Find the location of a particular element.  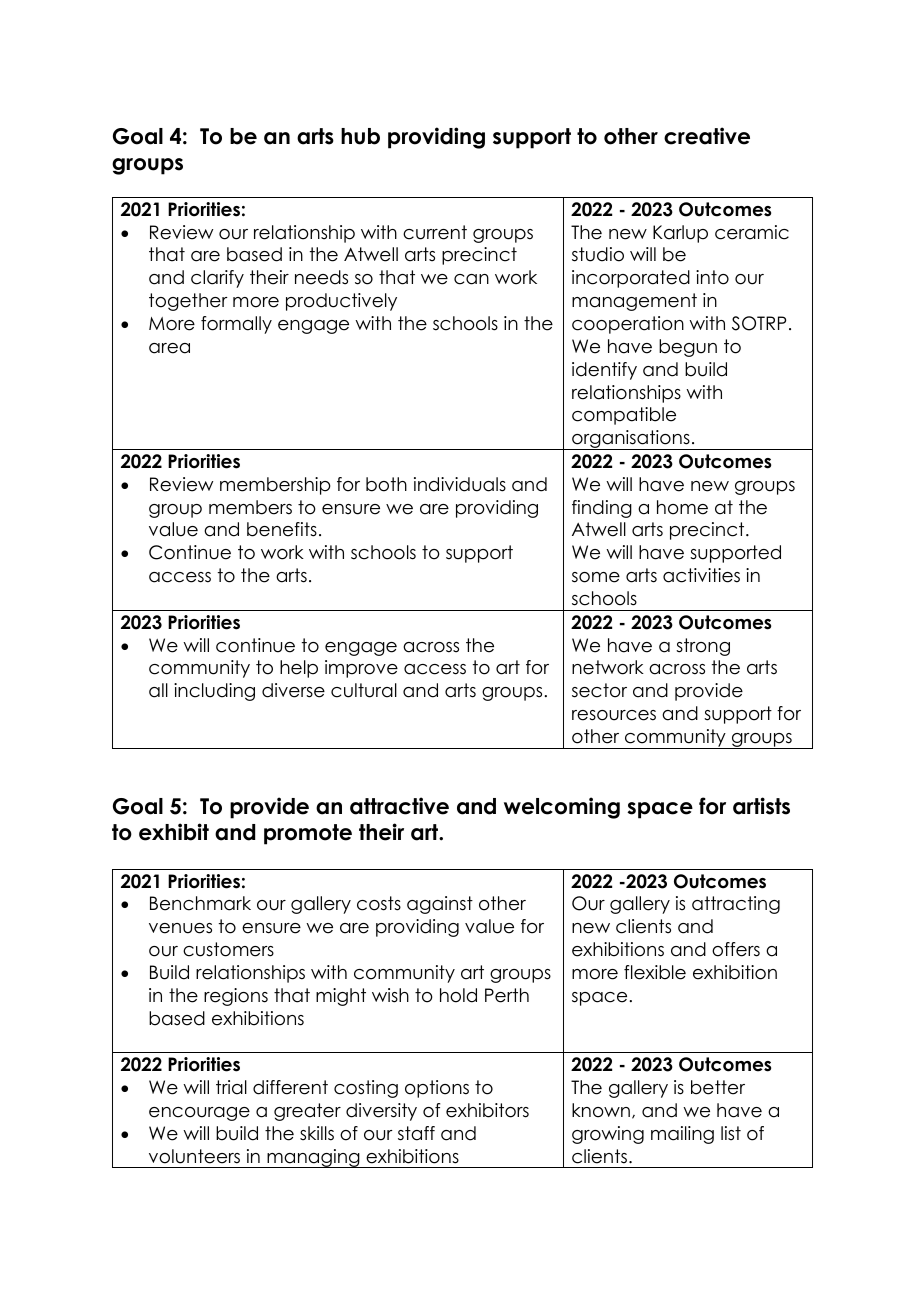

current is located at coordinates (435, 232).
